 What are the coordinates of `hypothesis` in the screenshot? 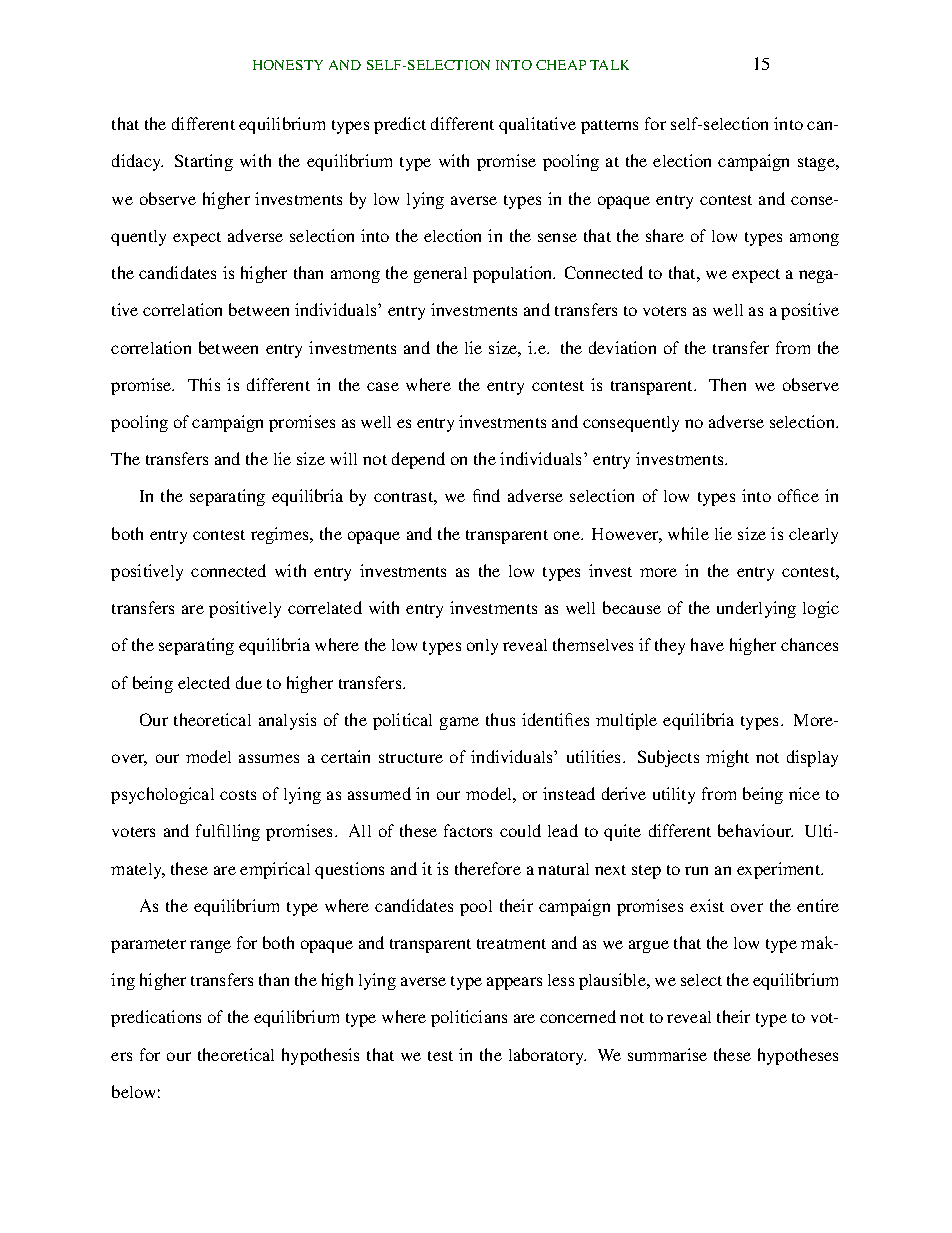 It's located at (320, 1056).
